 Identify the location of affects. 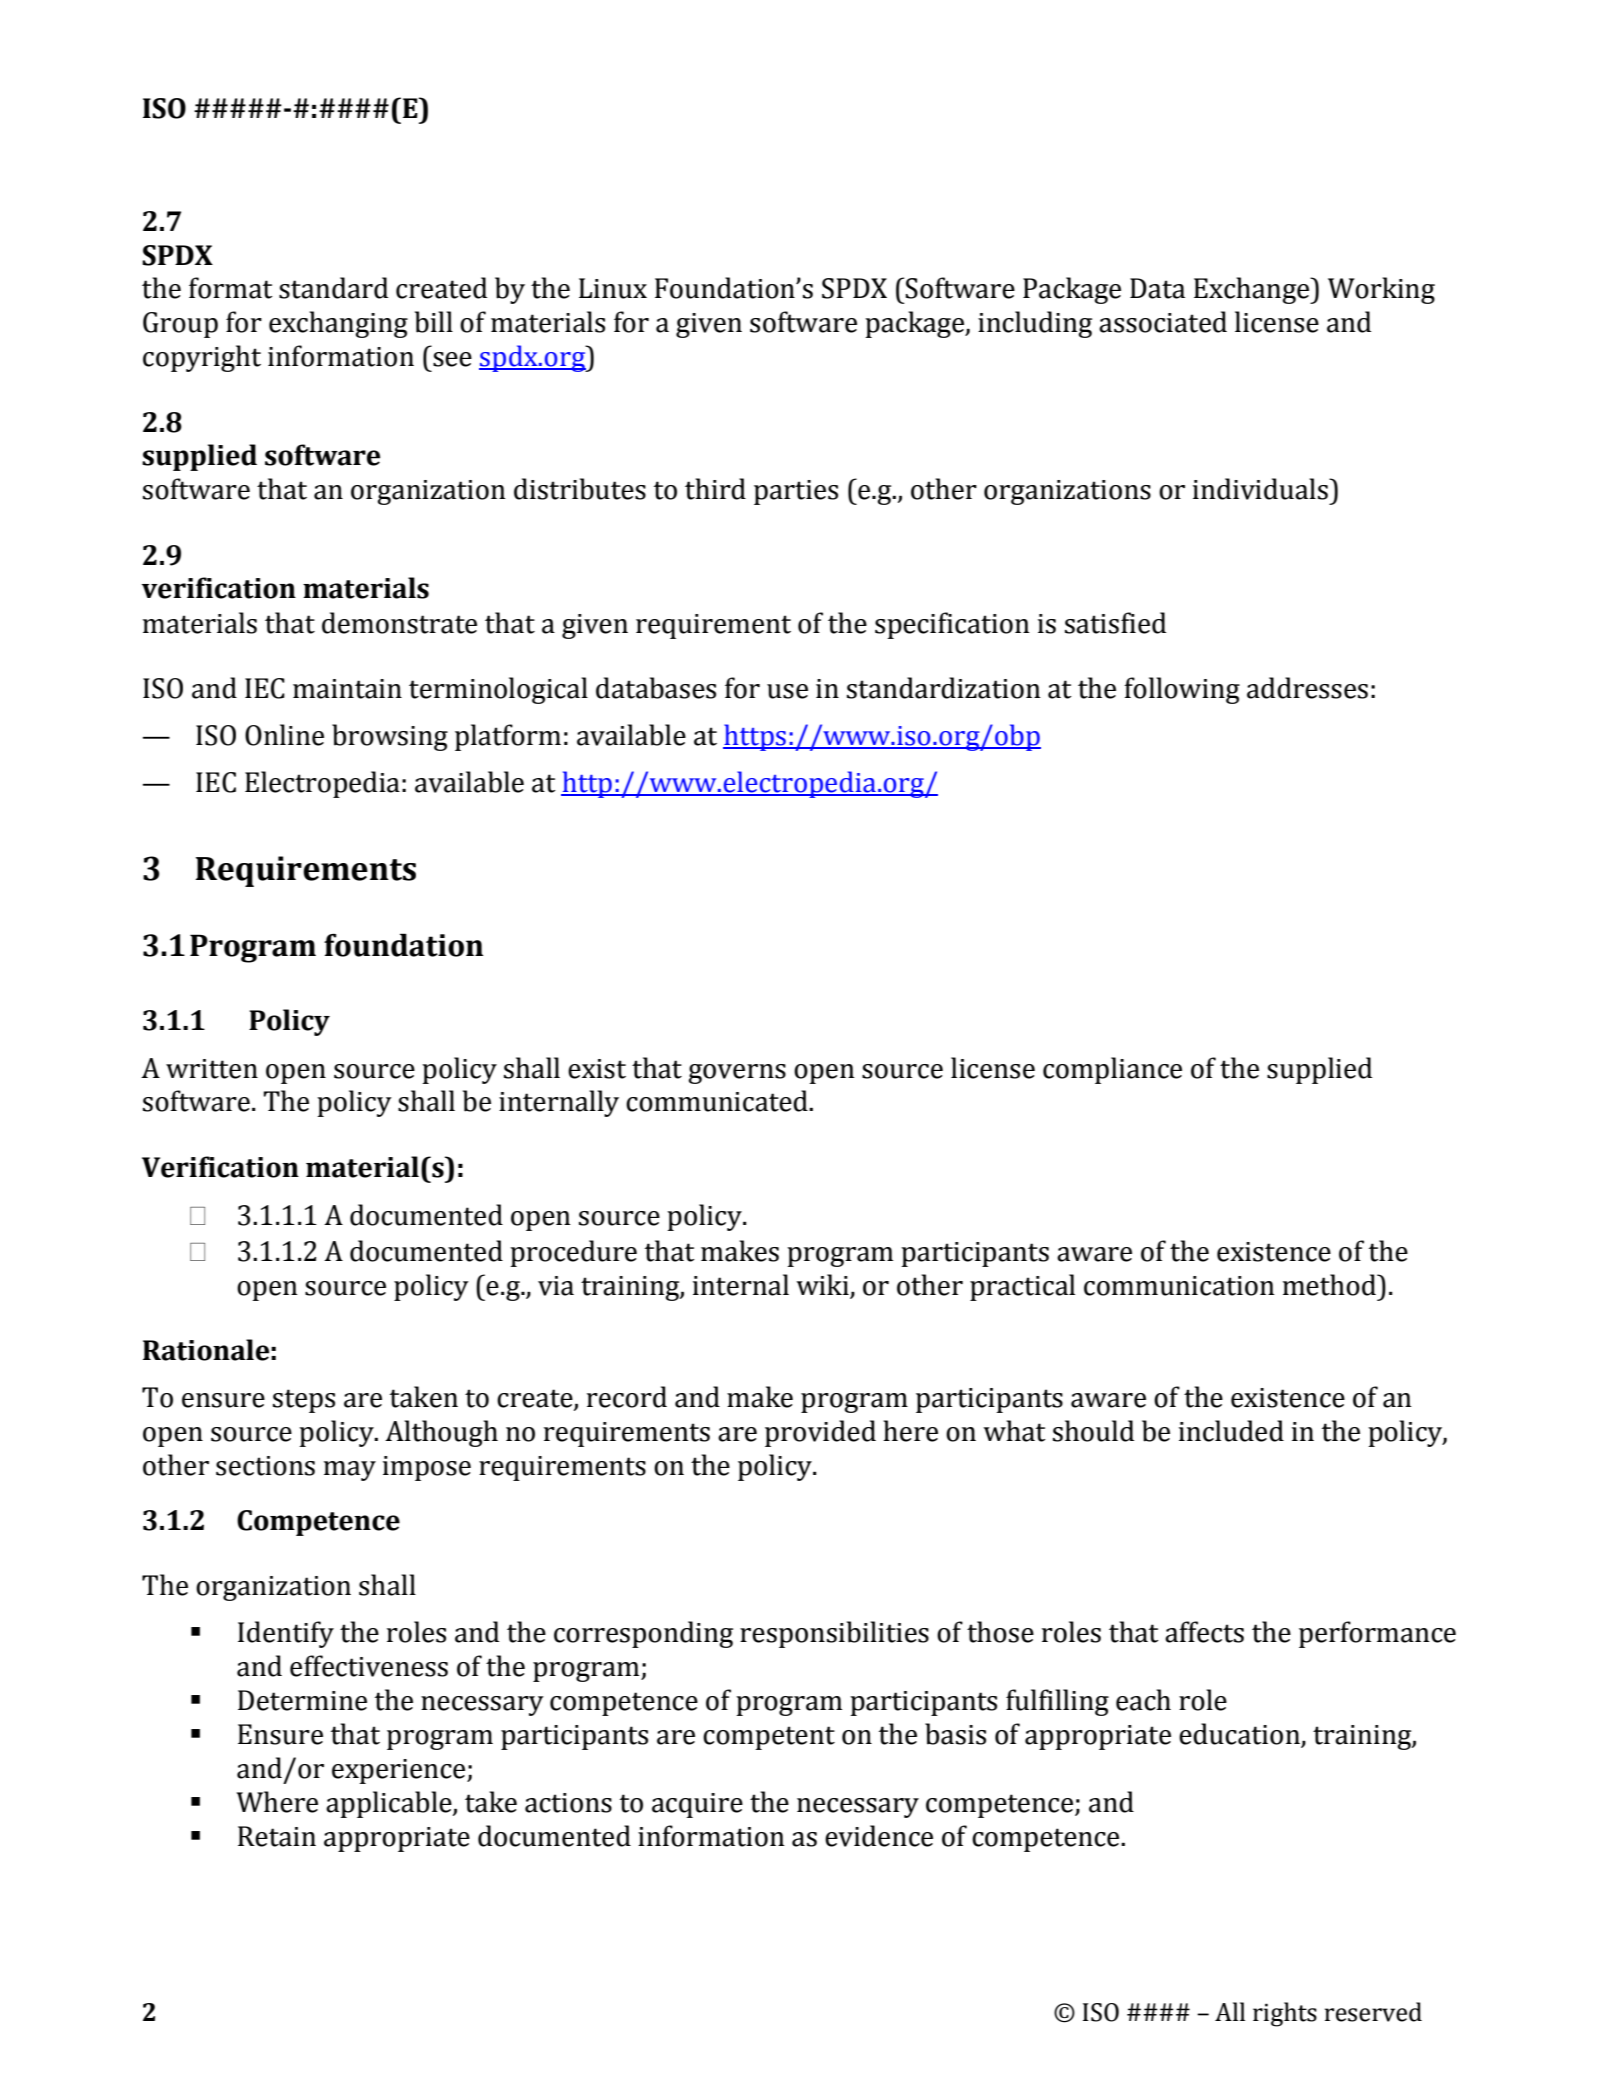
(1204, 1632).
